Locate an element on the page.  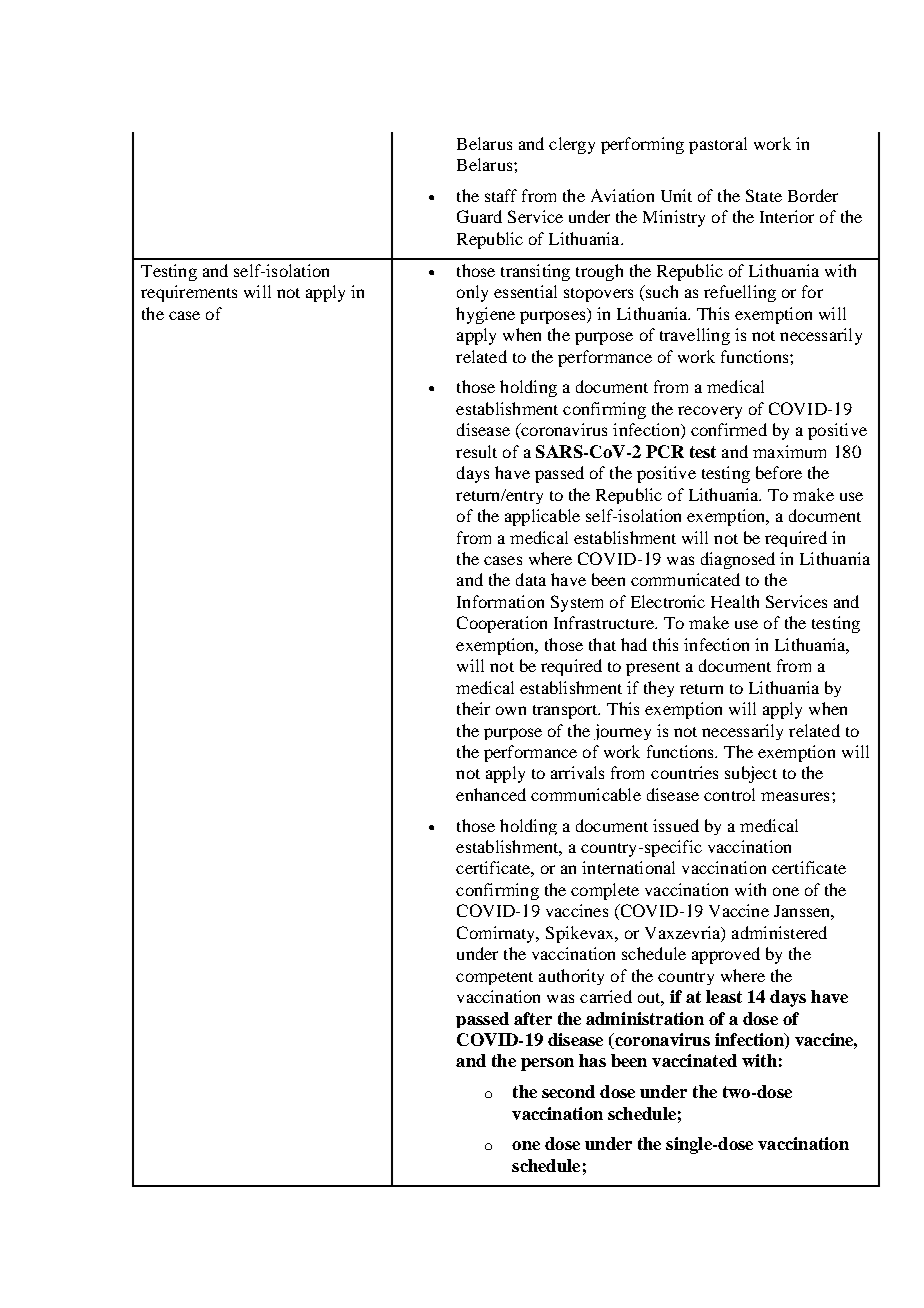
their is located at coordinates (473, 708).
